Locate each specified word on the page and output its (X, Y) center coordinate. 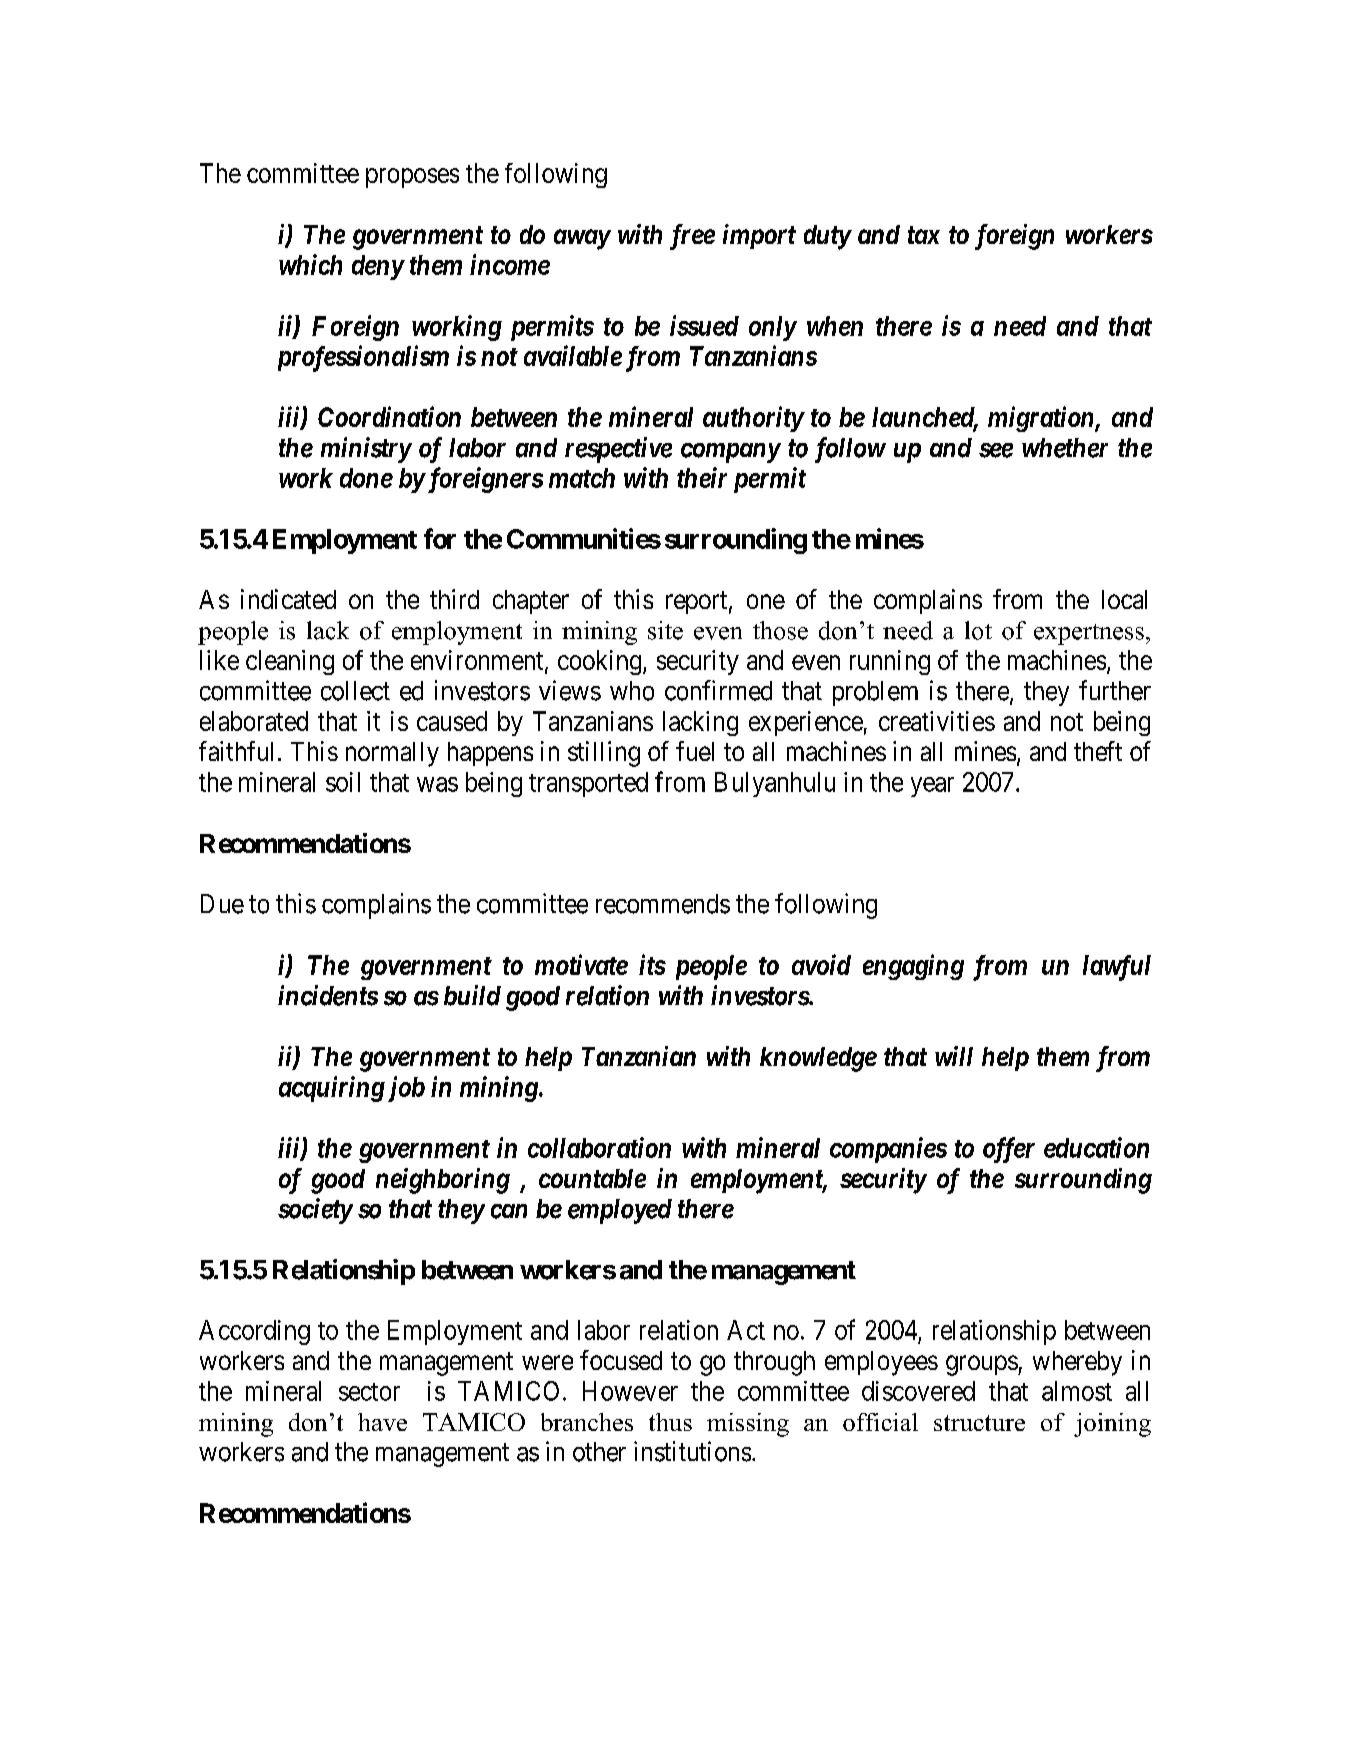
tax (924, 235)
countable (592, 1178)
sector (369, 1392)
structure (979, 1423)
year (932, 787)
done (366, 478)
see (996, 450)
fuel (695, 751)
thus (670, 1422)
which (310, 264)
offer (1009, 1150)
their (702, 477)
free (692, 237)
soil (343, 782)
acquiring (332, 1089)
